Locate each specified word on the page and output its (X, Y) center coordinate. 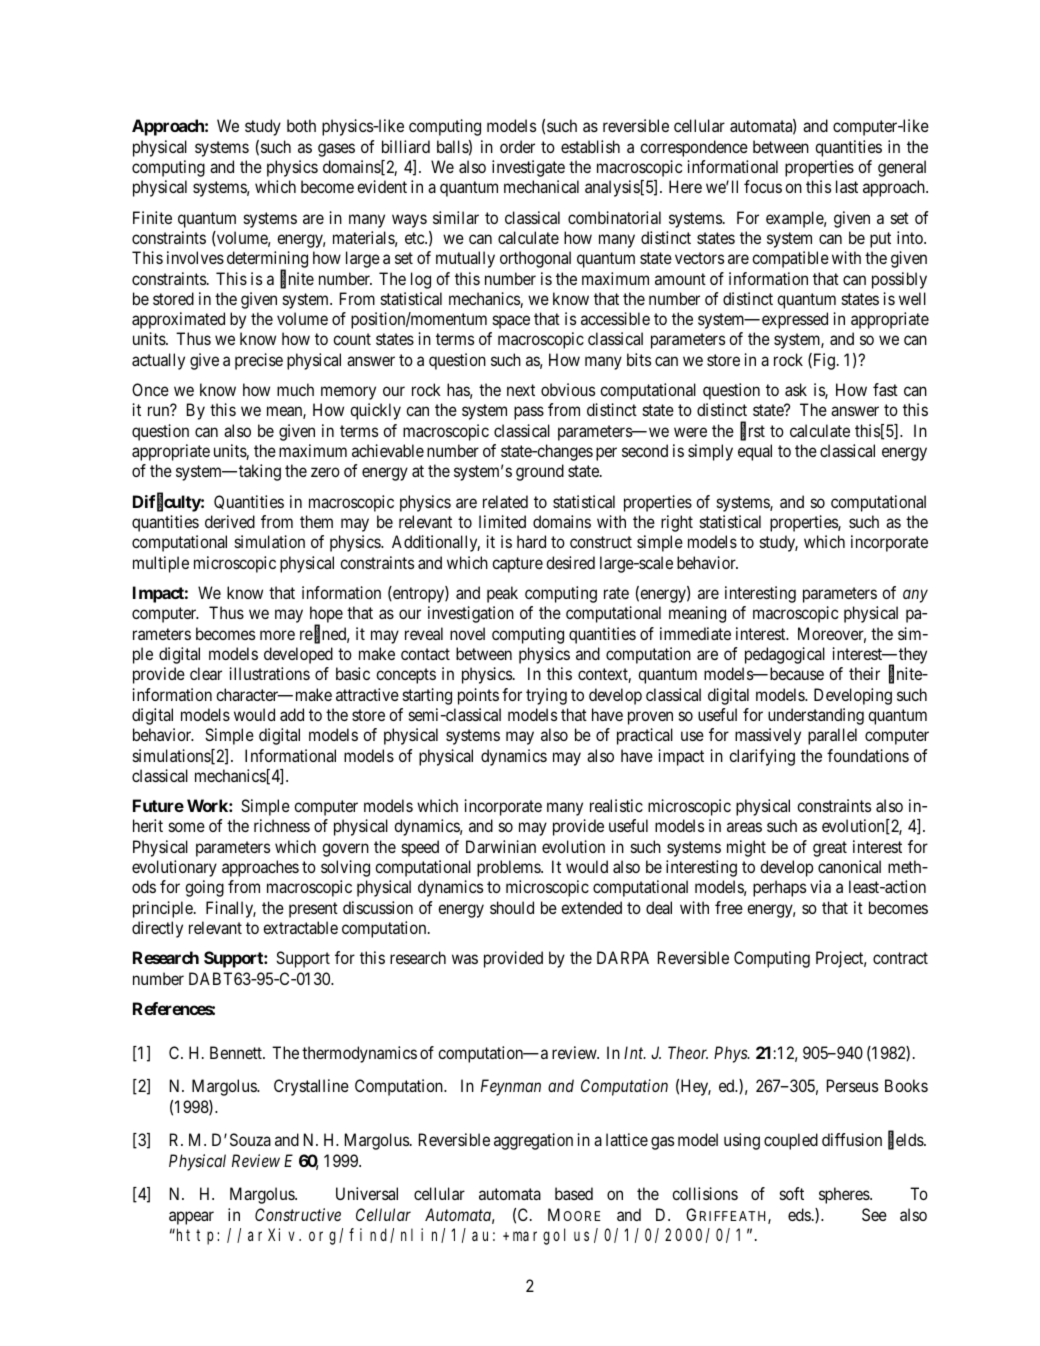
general (902, 168)
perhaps (779, 888)
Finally (231, 909)
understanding (816, 716)
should (512, 907)
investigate (528, 168)
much (295, 389)
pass (529, 413)
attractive (367, 694)
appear (191, 1218)
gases (336, 150)
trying (546, 696)
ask (796, 389)
